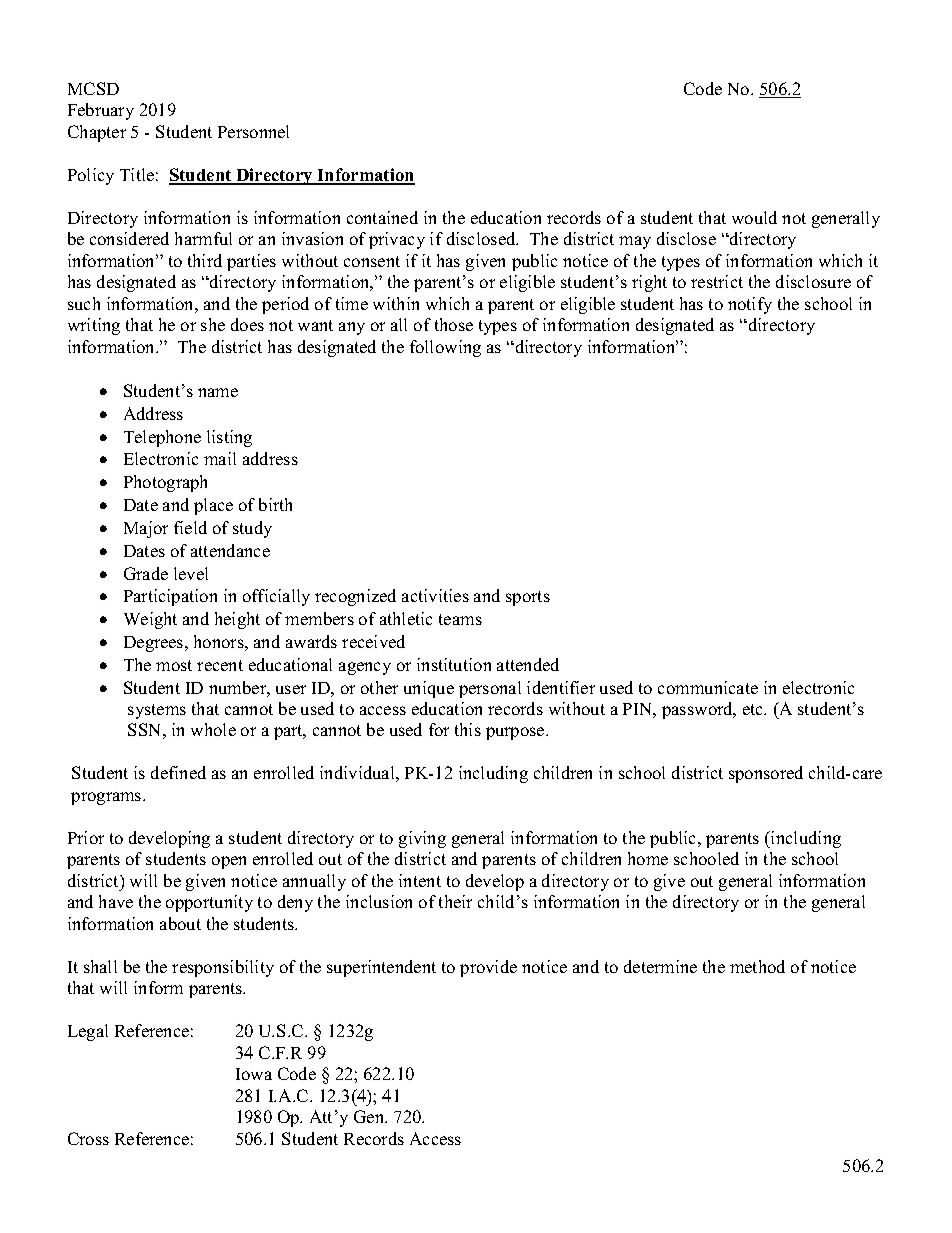  I want to click on contained, so click(382, 217).
